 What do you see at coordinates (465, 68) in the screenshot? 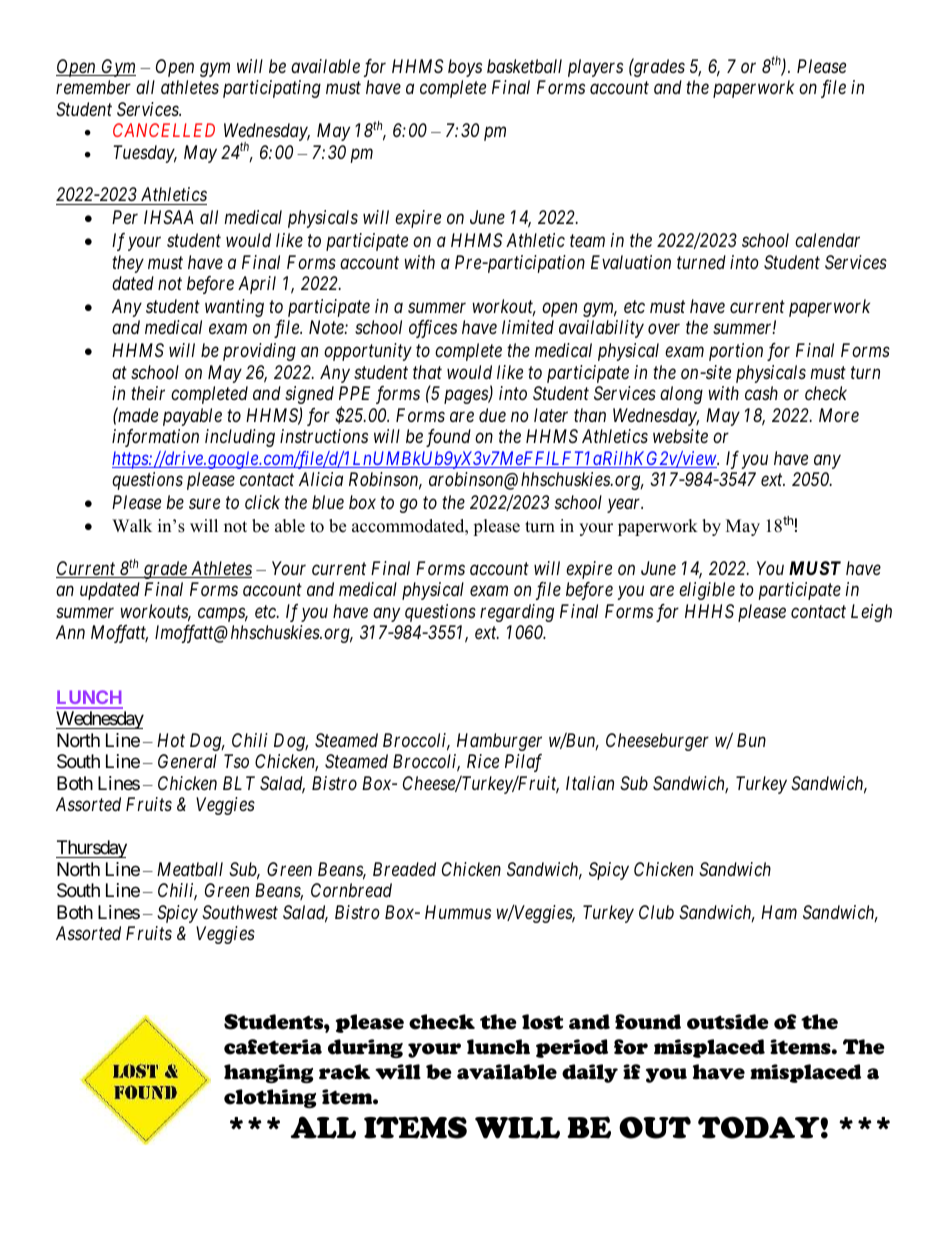
I see `boys` at bounding box center [465, 68].
